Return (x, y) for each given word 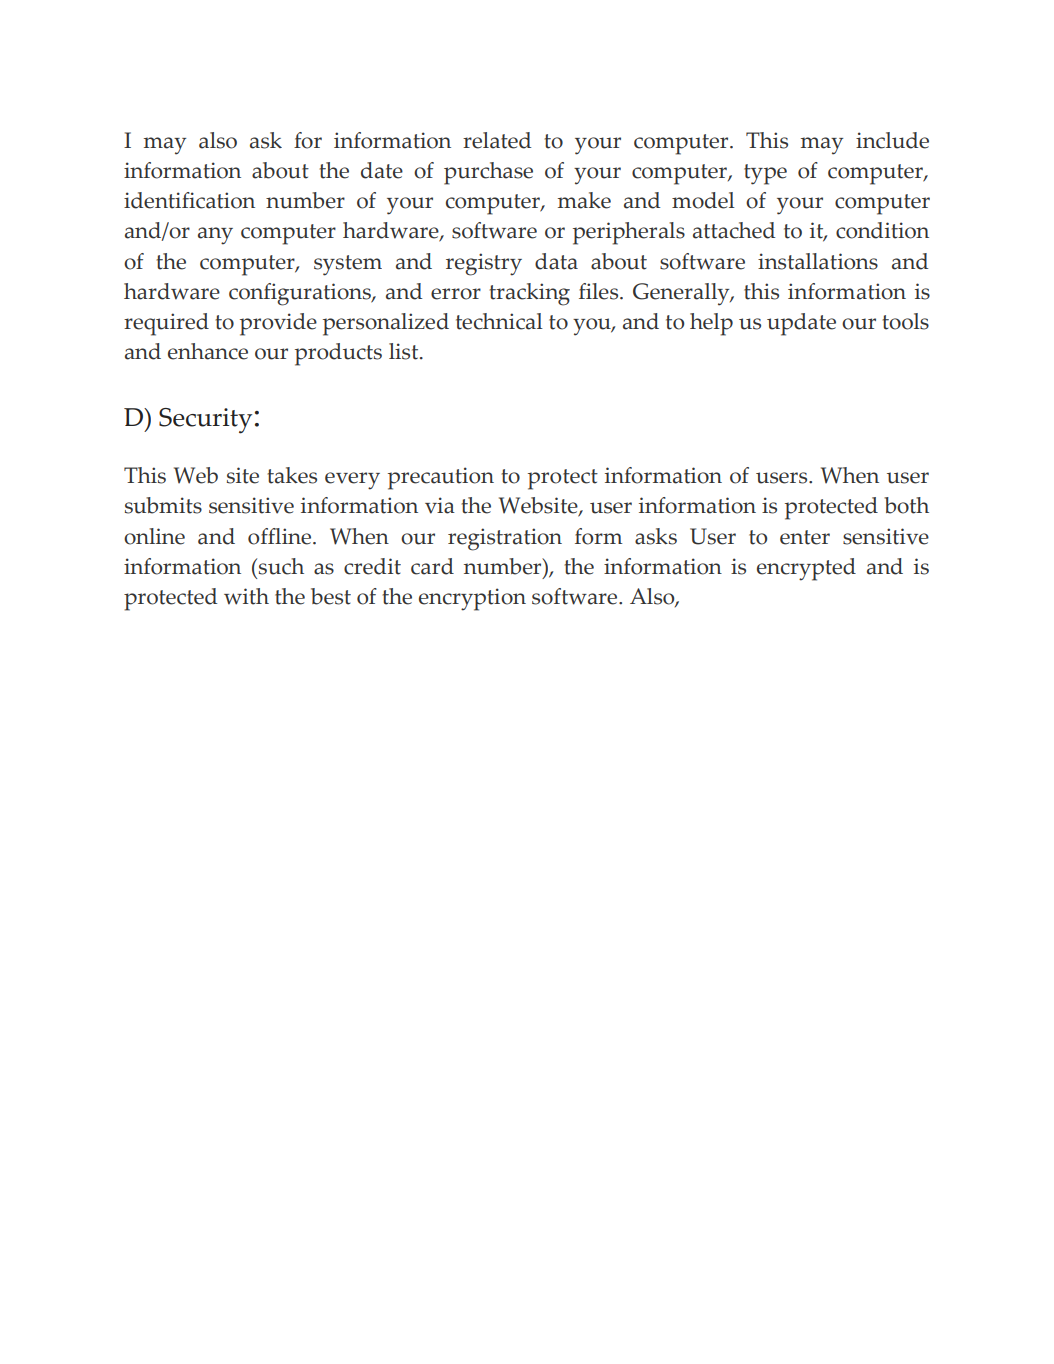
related (497, 140)
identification (189, 200)
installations (818, 261)
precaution (441, 478)
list (405, 351)
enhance (208, 351)
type (765, 174)
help (711, 324)
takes (292, 475)
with (246, 596)
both (906, 505)
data (556, 261)
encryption (472, 599)
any (215, 236)
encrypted (806, 569)
